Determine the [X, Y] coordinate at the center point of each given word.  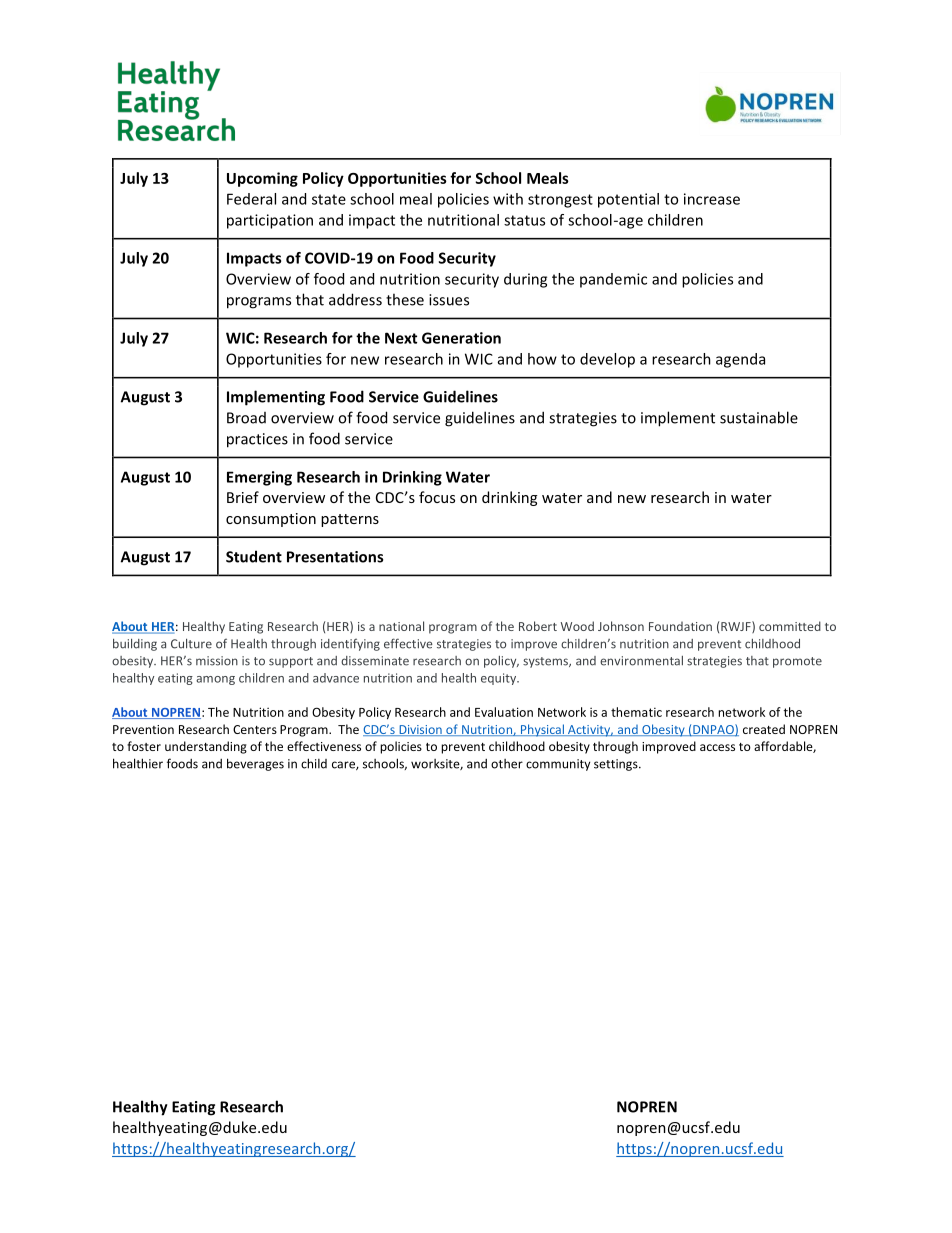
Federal [251, 199]
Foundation [680, 626]
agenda [740, 360]
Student [254, 556]
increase [712, 199]
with [508, 199]
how [542, 359]
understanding [206, 747]
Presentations [335, 557]
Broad [246, 418]
